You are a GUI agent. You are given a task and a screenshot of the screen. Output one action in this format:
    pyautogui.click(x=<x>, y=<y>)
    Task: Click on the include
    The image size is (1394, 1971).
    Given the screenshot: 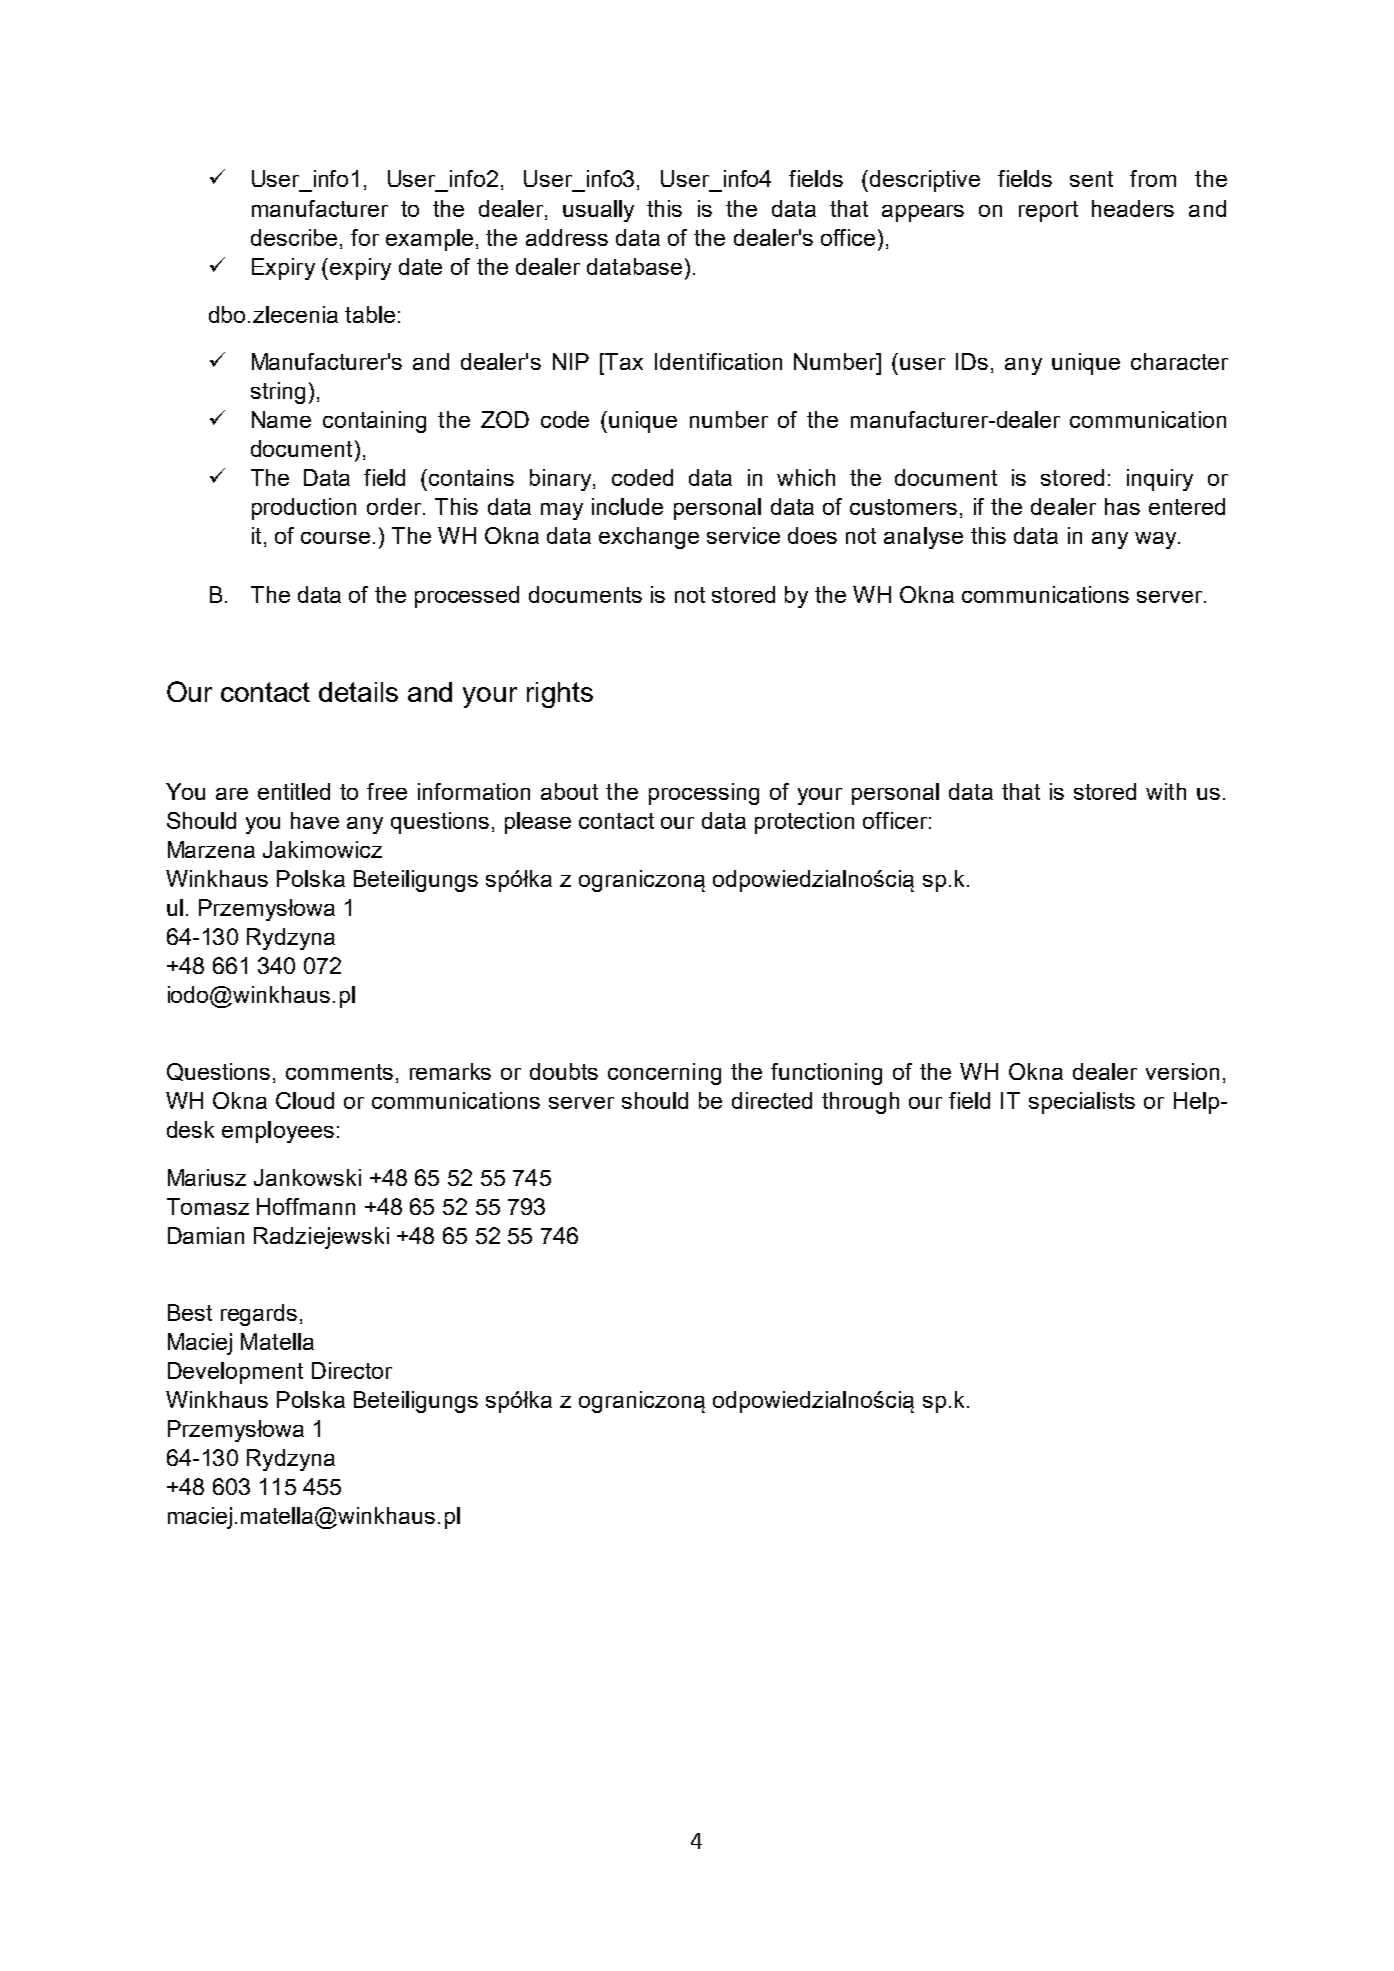 What is the action you would take?
    pyautogui.click(x=627, y=506)
